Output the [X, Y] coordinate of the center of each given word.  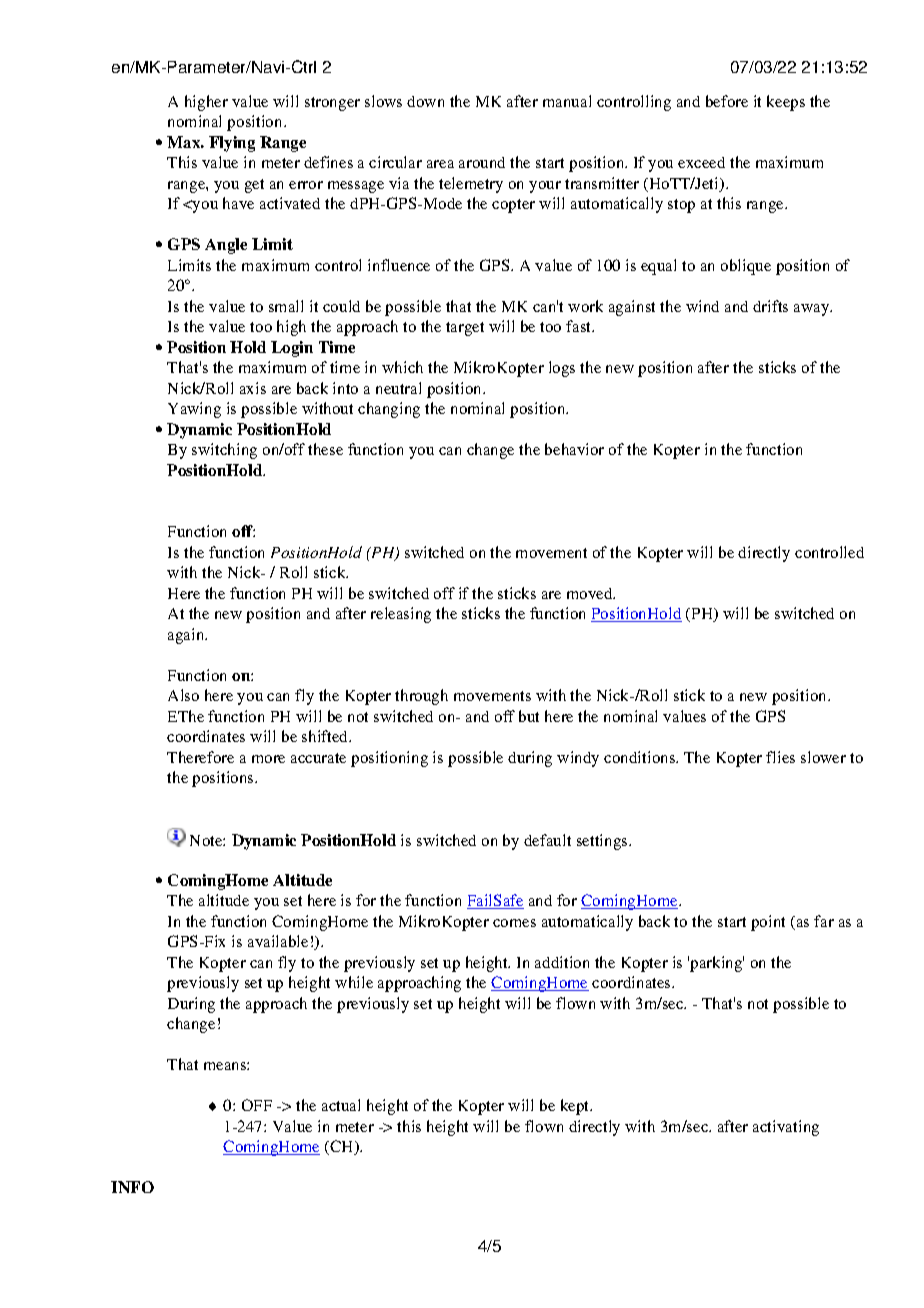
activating [786, 1128]
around [482, 162]
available [278, 941]
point [768, 923]
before [727, 101]
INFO [132, 1187]
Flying [232, 144]
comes [514, 923]
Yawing [194, 410]
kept [576, 1107]
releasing [401, 615]
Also [183, 695]
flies [780, 757]
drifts [770, 306]
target [465, 329]
